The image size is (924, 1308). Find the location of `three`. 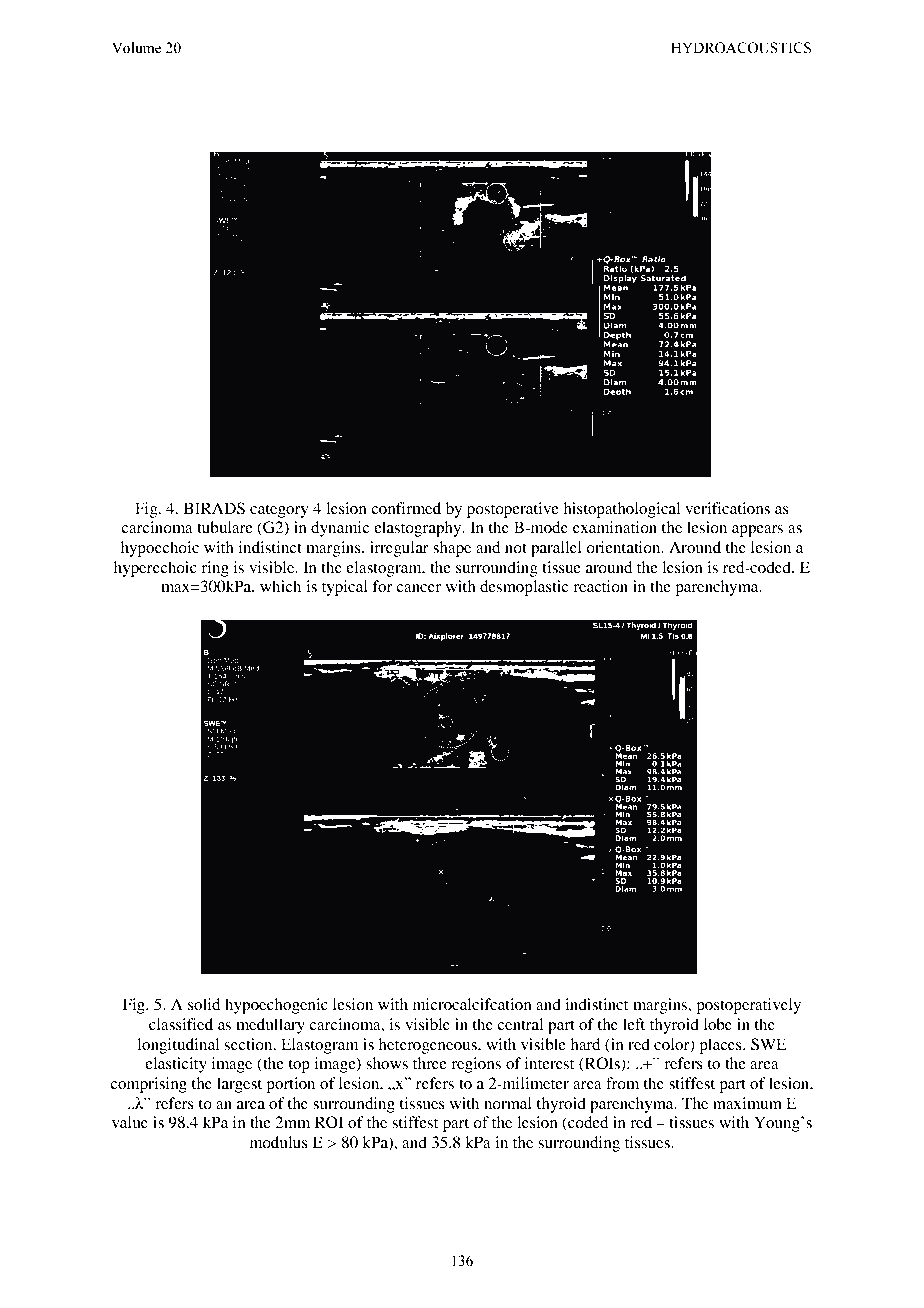

three is located at coordinates (430, 1063).
